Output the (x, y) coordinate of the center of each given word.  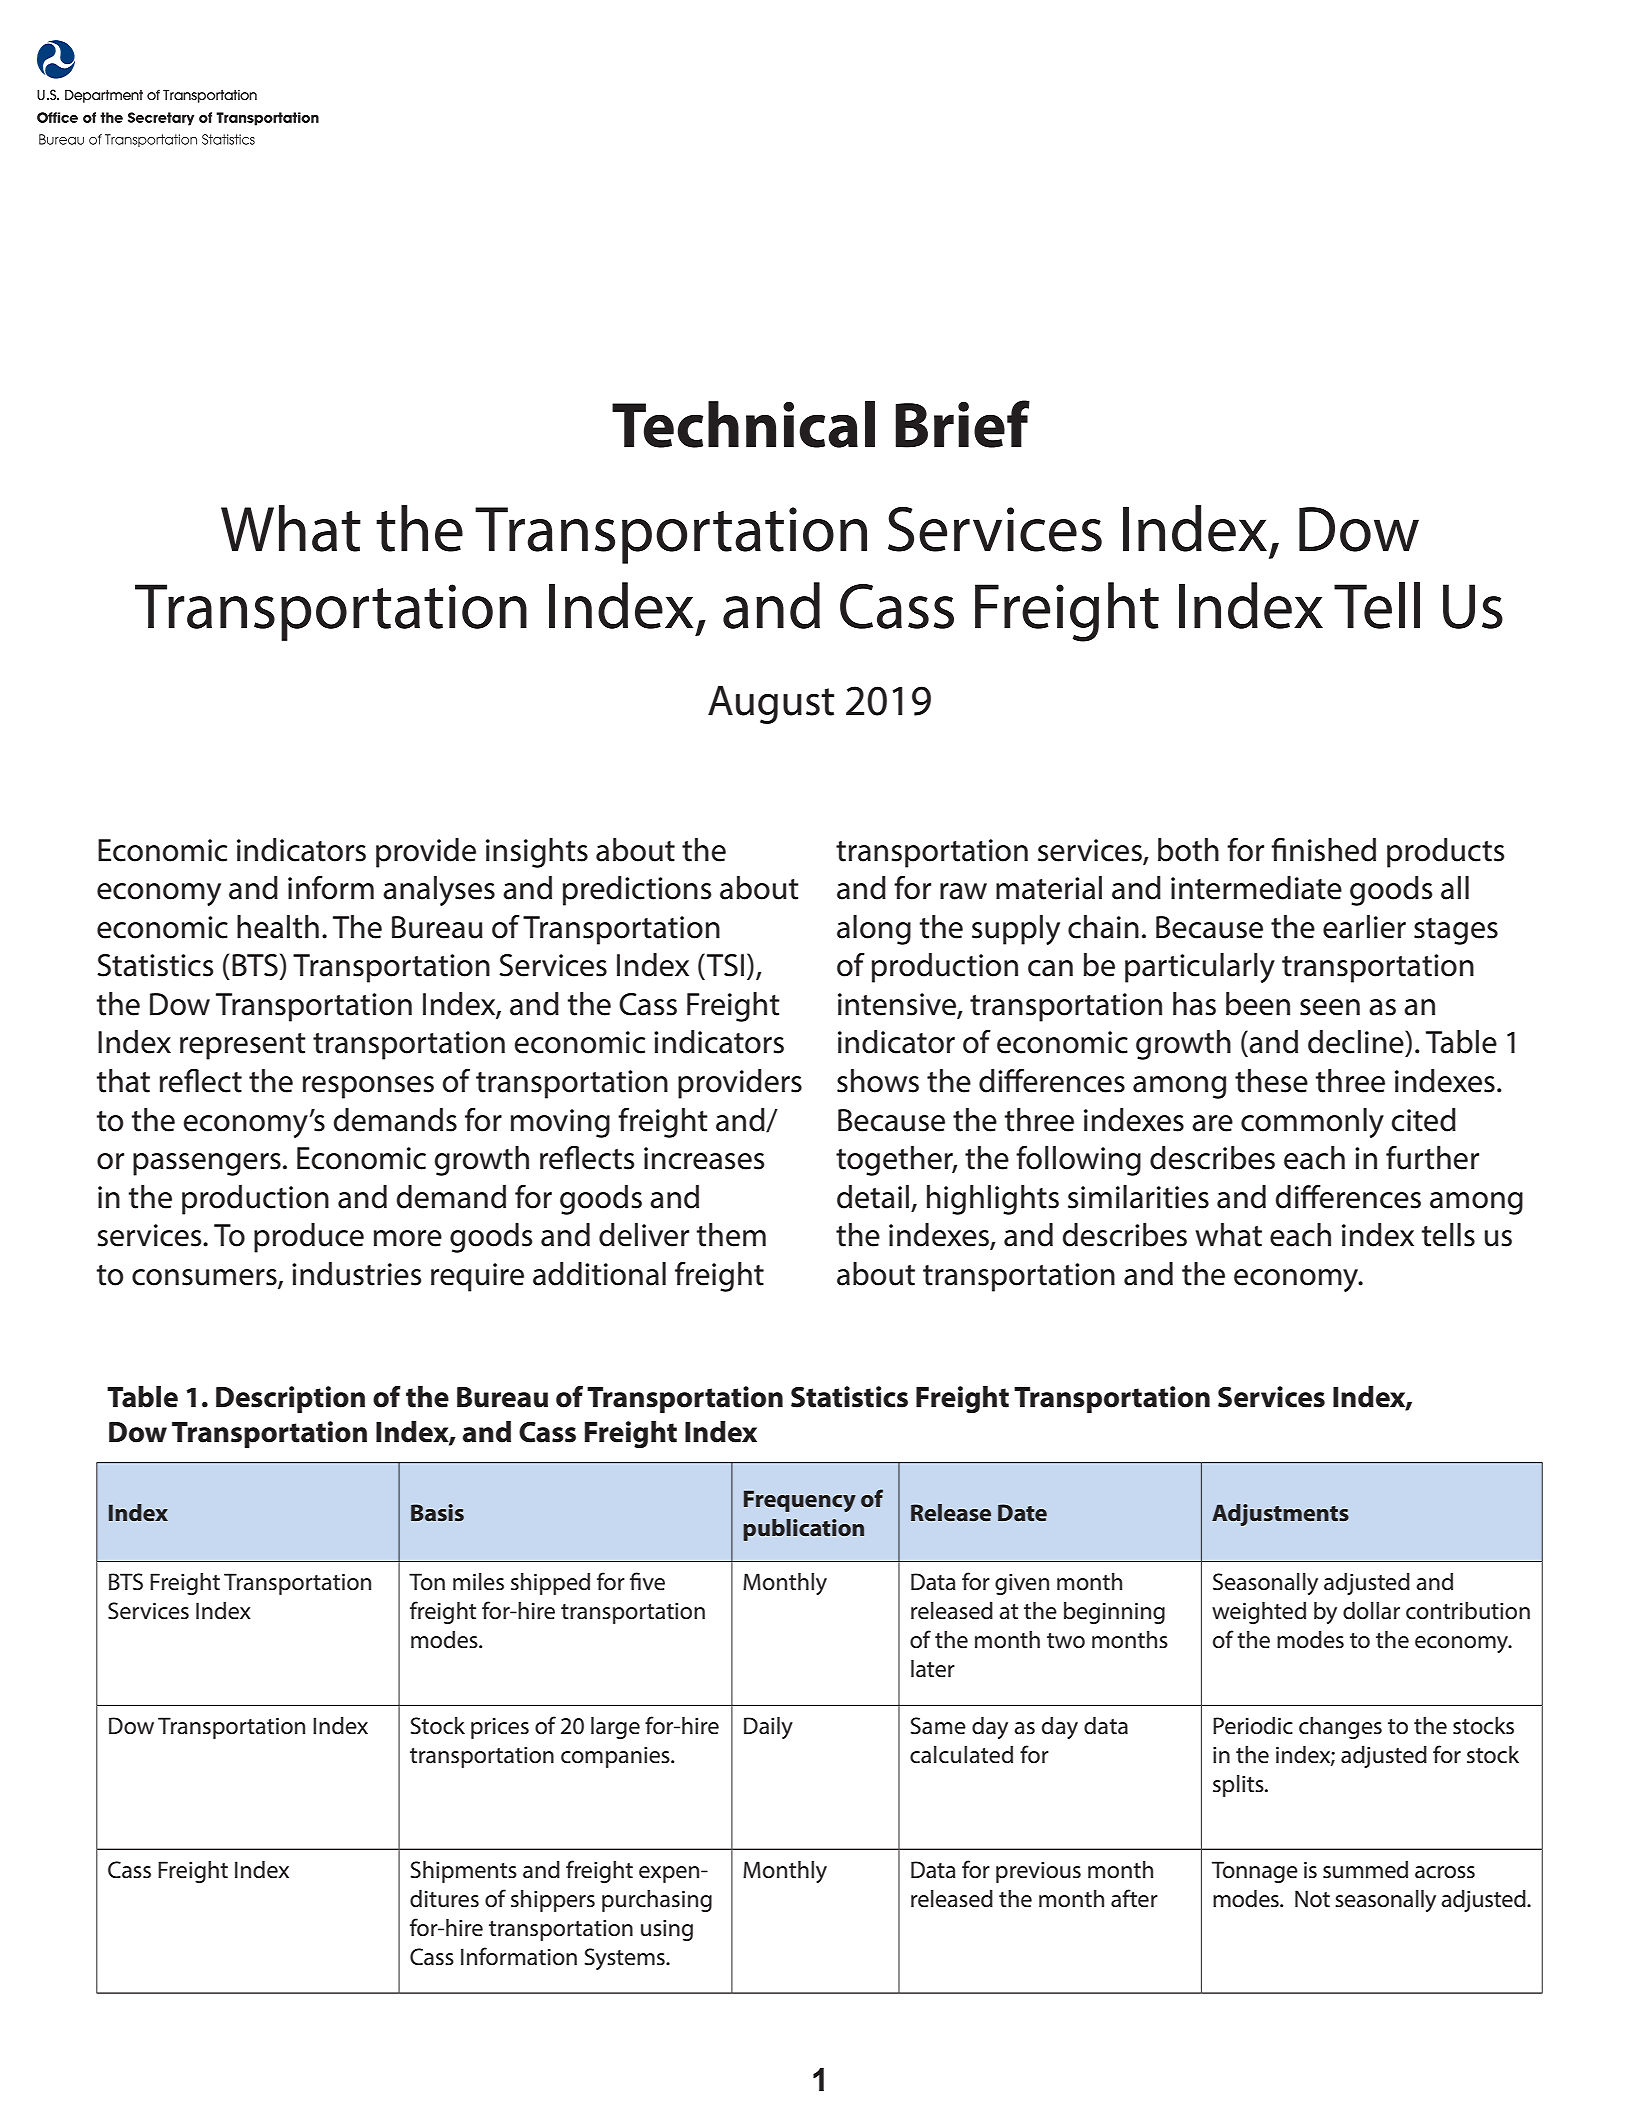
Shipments (463, 1872)
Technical (743, 424)
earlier (1364, 927)
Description (290, 1399)
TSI (725, 965)
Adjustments (1280, 1515)
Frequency (800, 1501)
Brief (963, 424)
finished (1323, 850)
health (278, 927)
